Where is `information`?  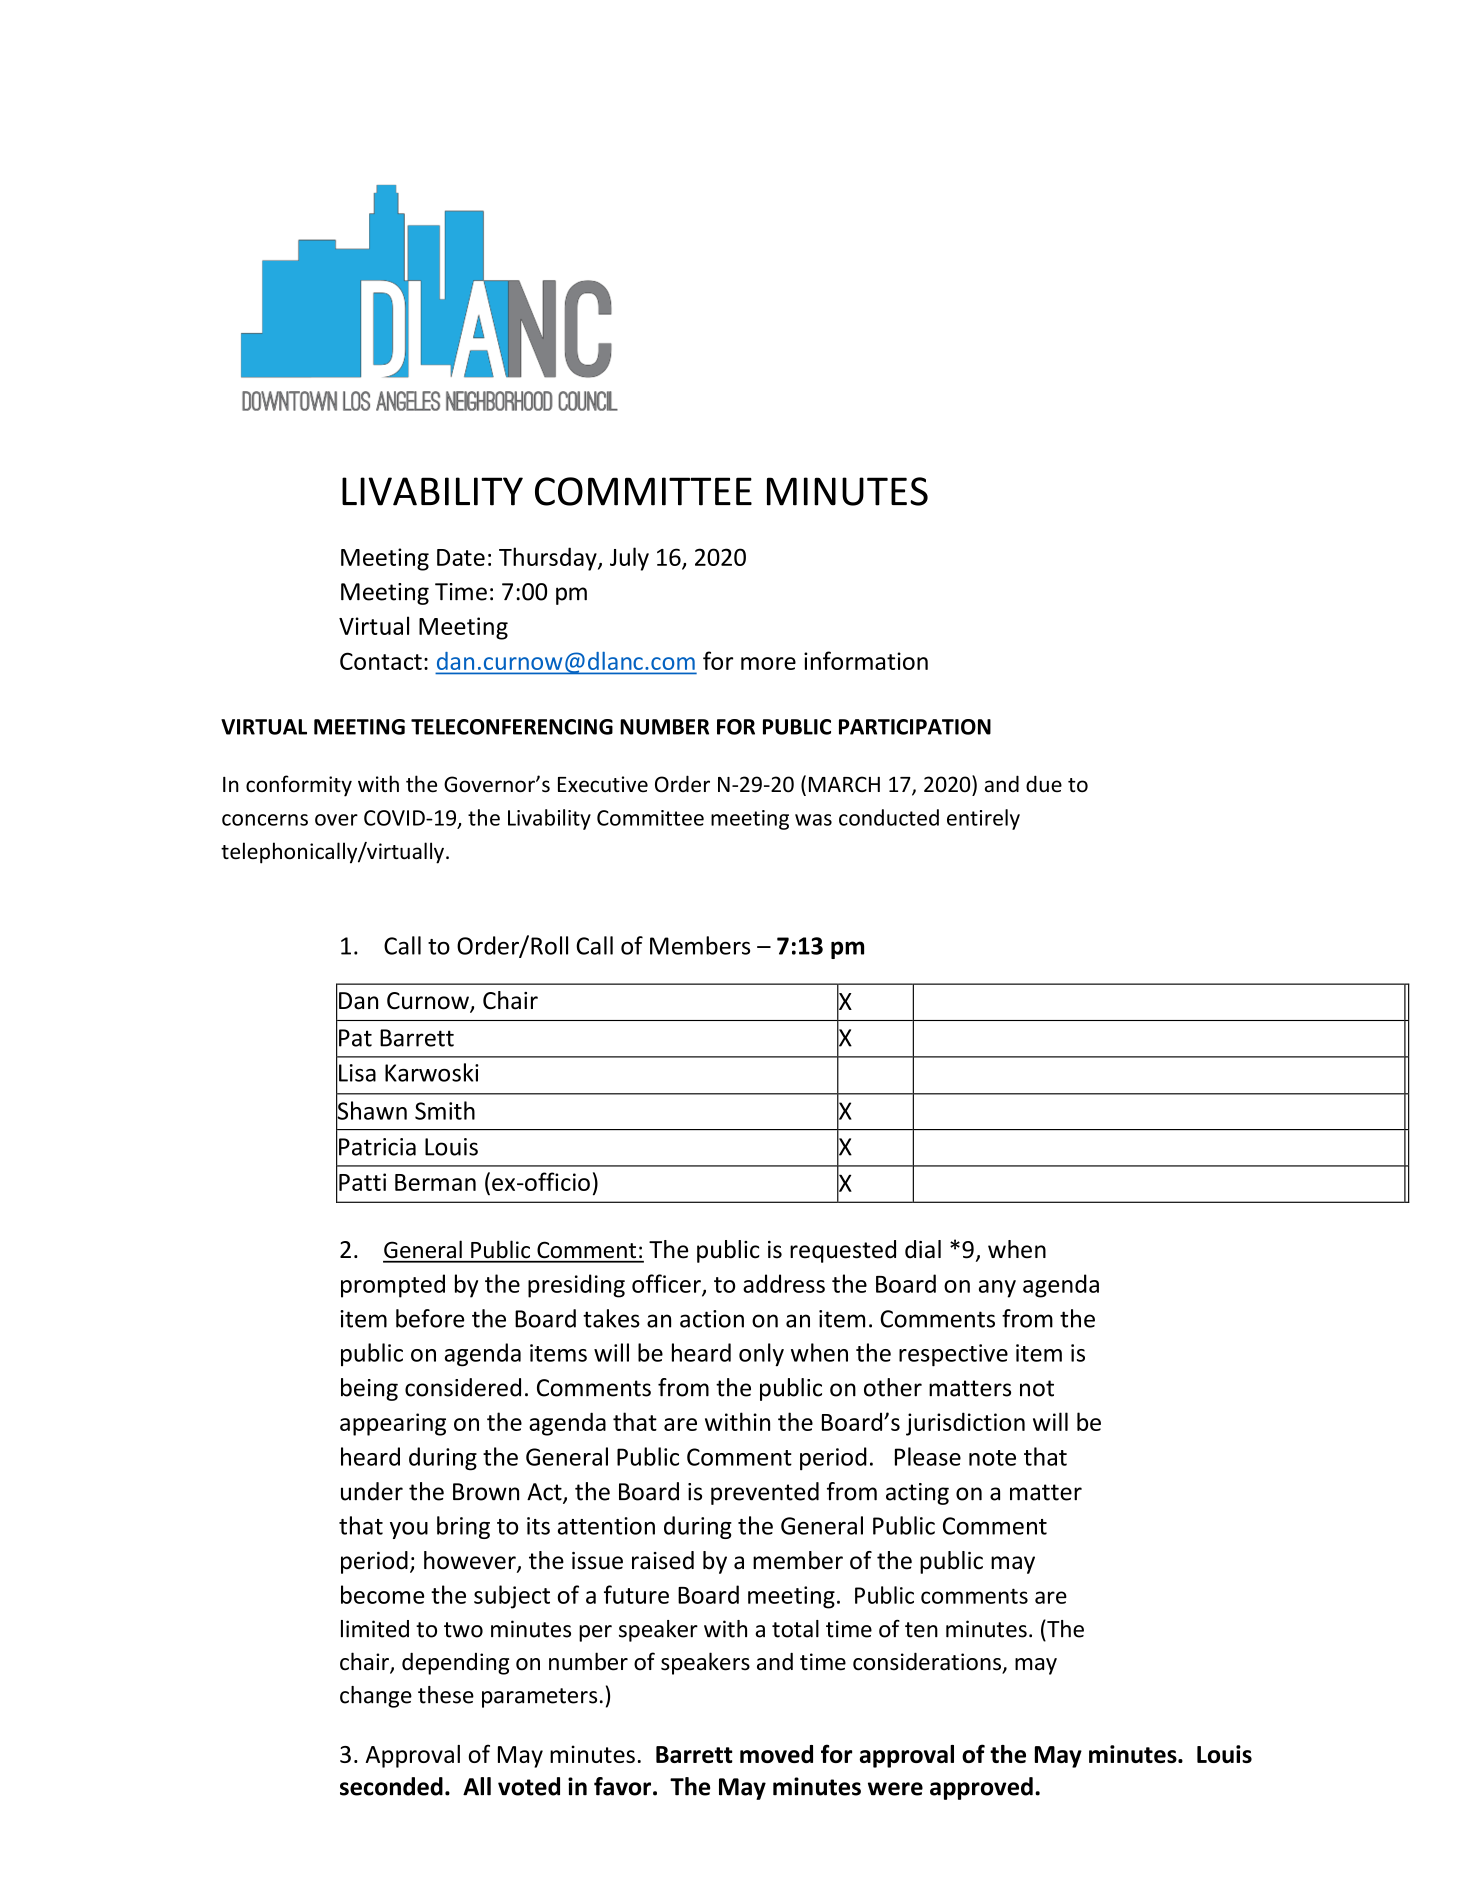
information is located at coordinates (866, 660).
